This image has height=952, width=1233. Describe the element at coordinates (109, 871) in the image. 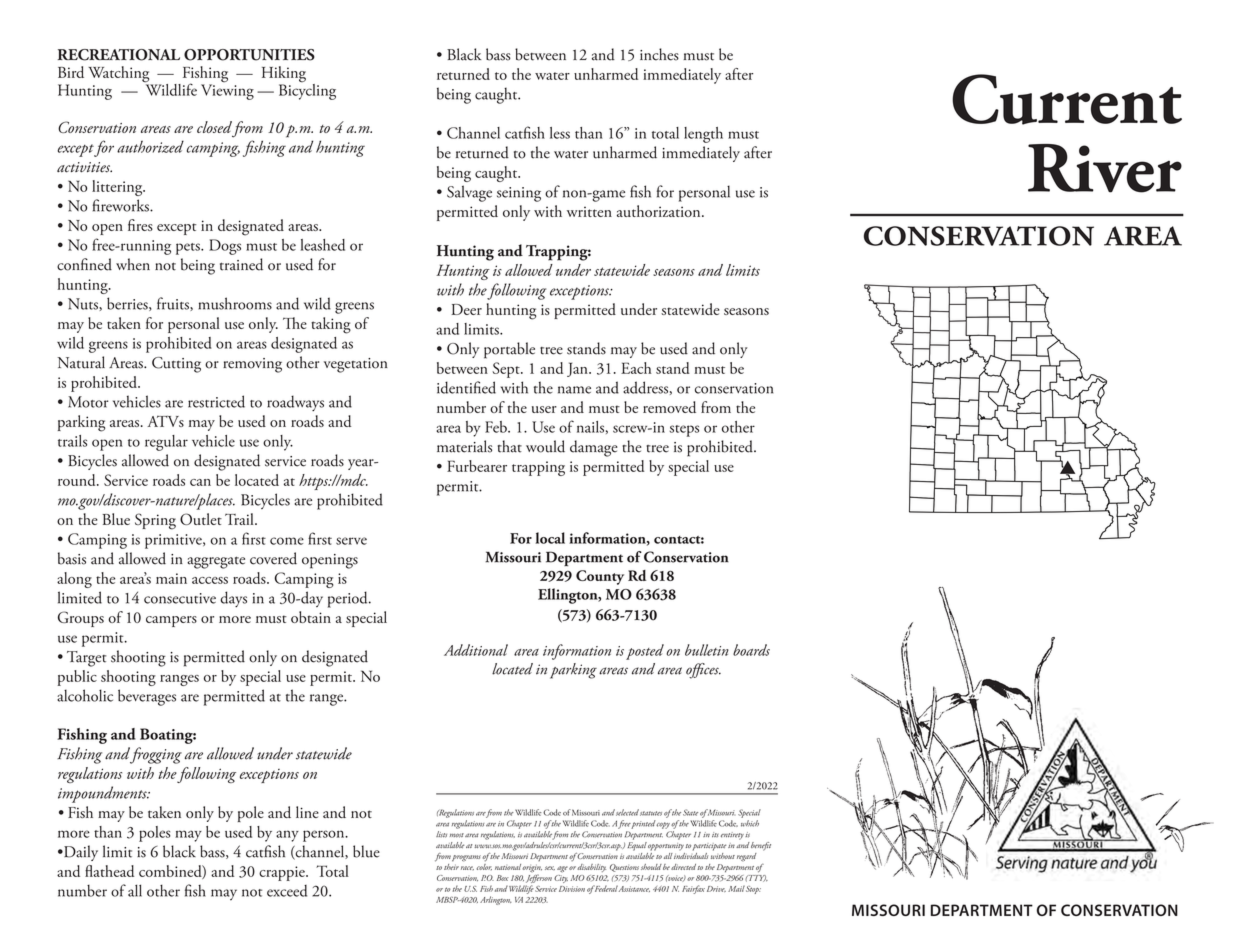

I see `flathead` at that location.
